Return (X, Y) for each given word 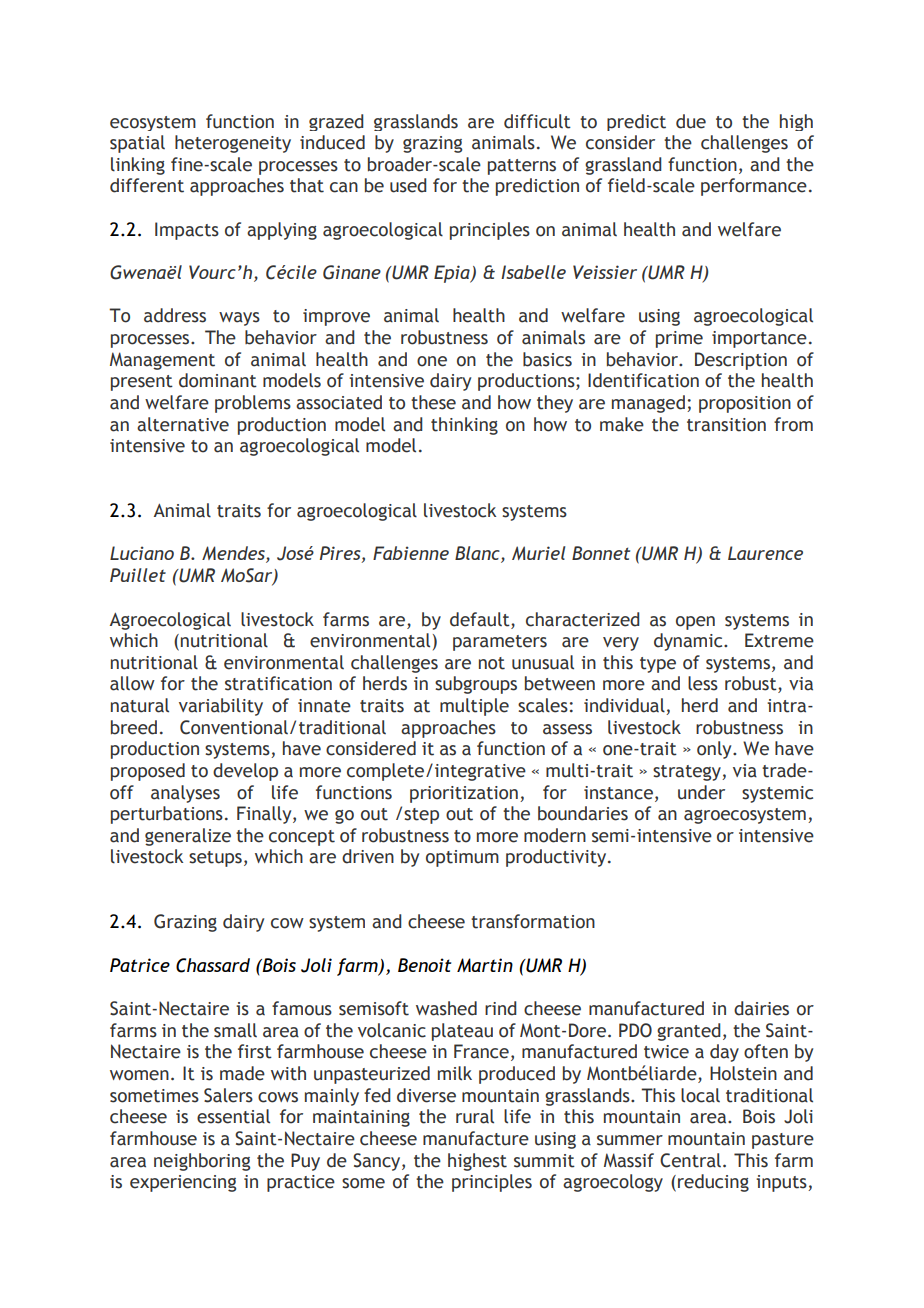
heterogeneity (233, 144)
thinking (464, 426)
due (691, 121)
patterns (522, 167)
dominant (218, 380)
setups (215, 859)
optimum (462, 858)
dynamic (689, 642)
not (492, 663)
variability (221, 707)
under (701, 792)
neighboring (202, 1162)
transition (726, 425)
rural (475, 1116)
